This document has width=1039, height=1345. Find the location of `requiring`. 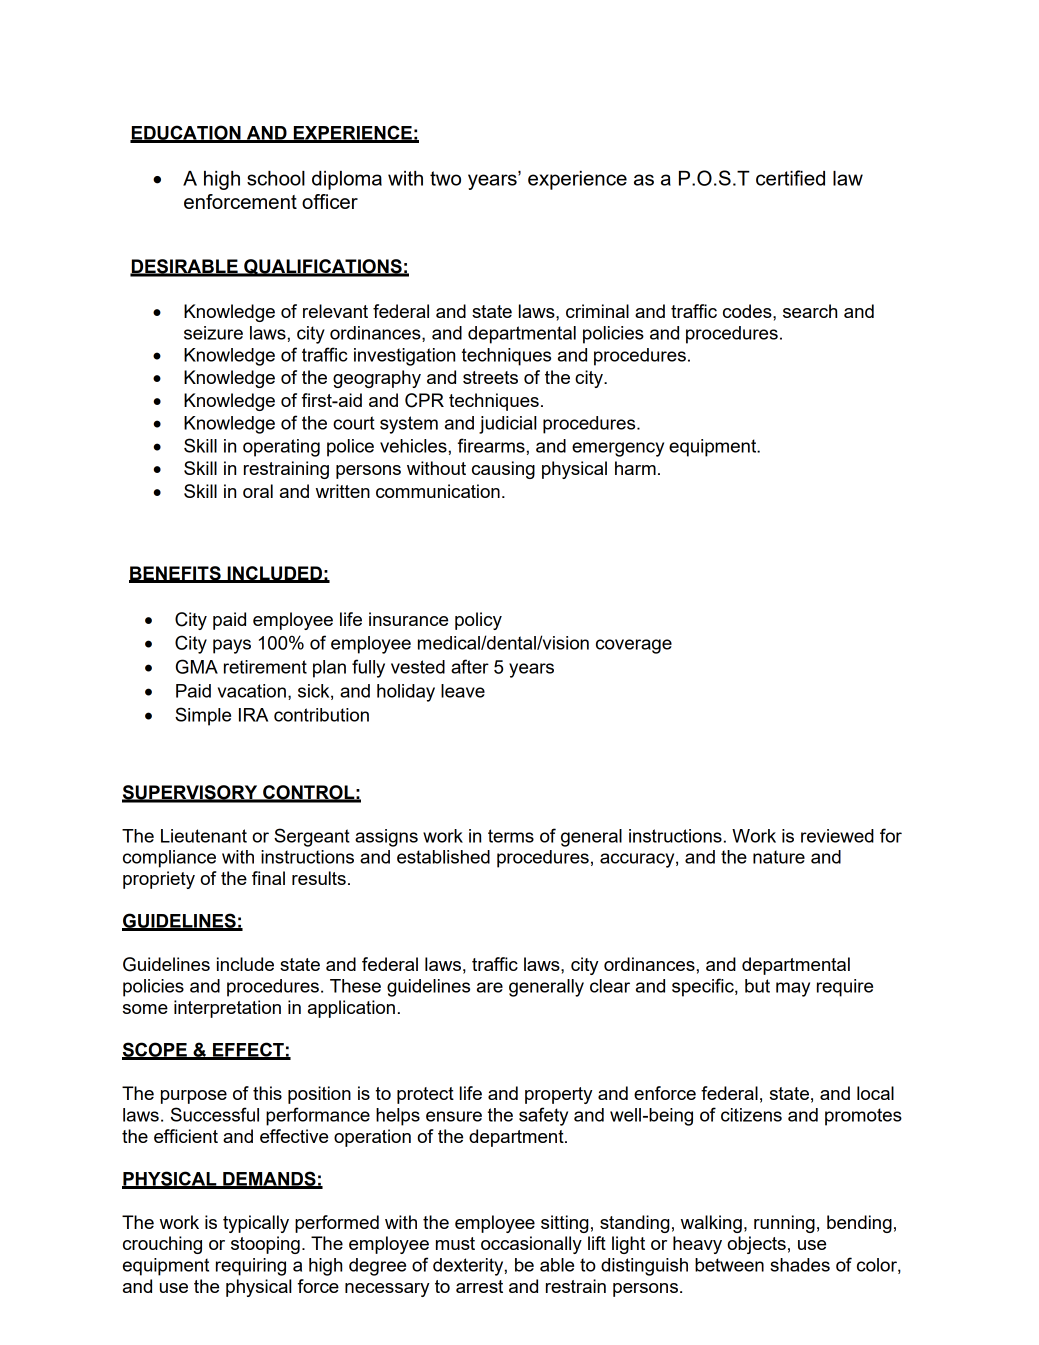

requiring is located at coordinates (251, 1267).
